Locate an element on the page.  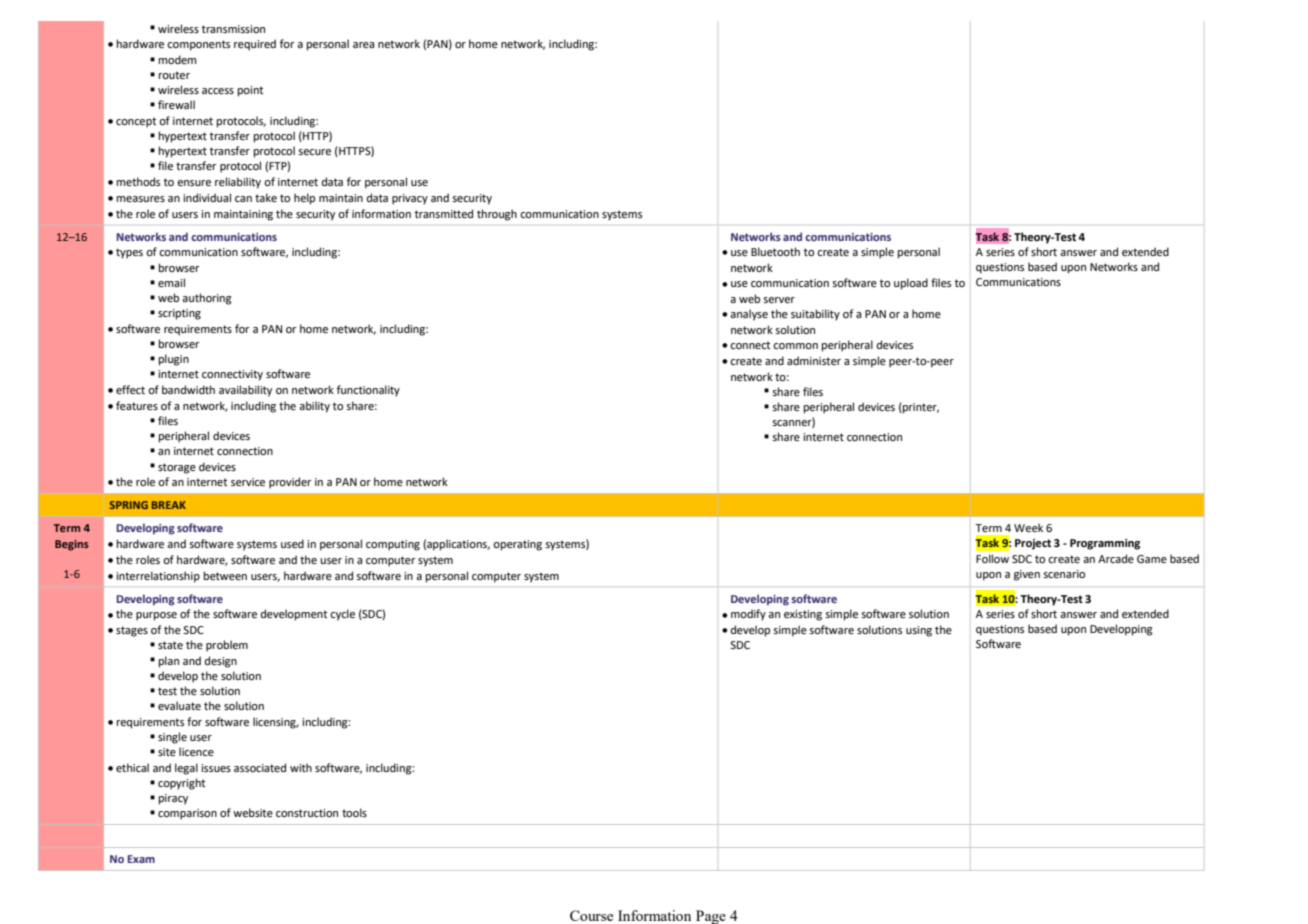
through is located at coordinates (497, 215).
